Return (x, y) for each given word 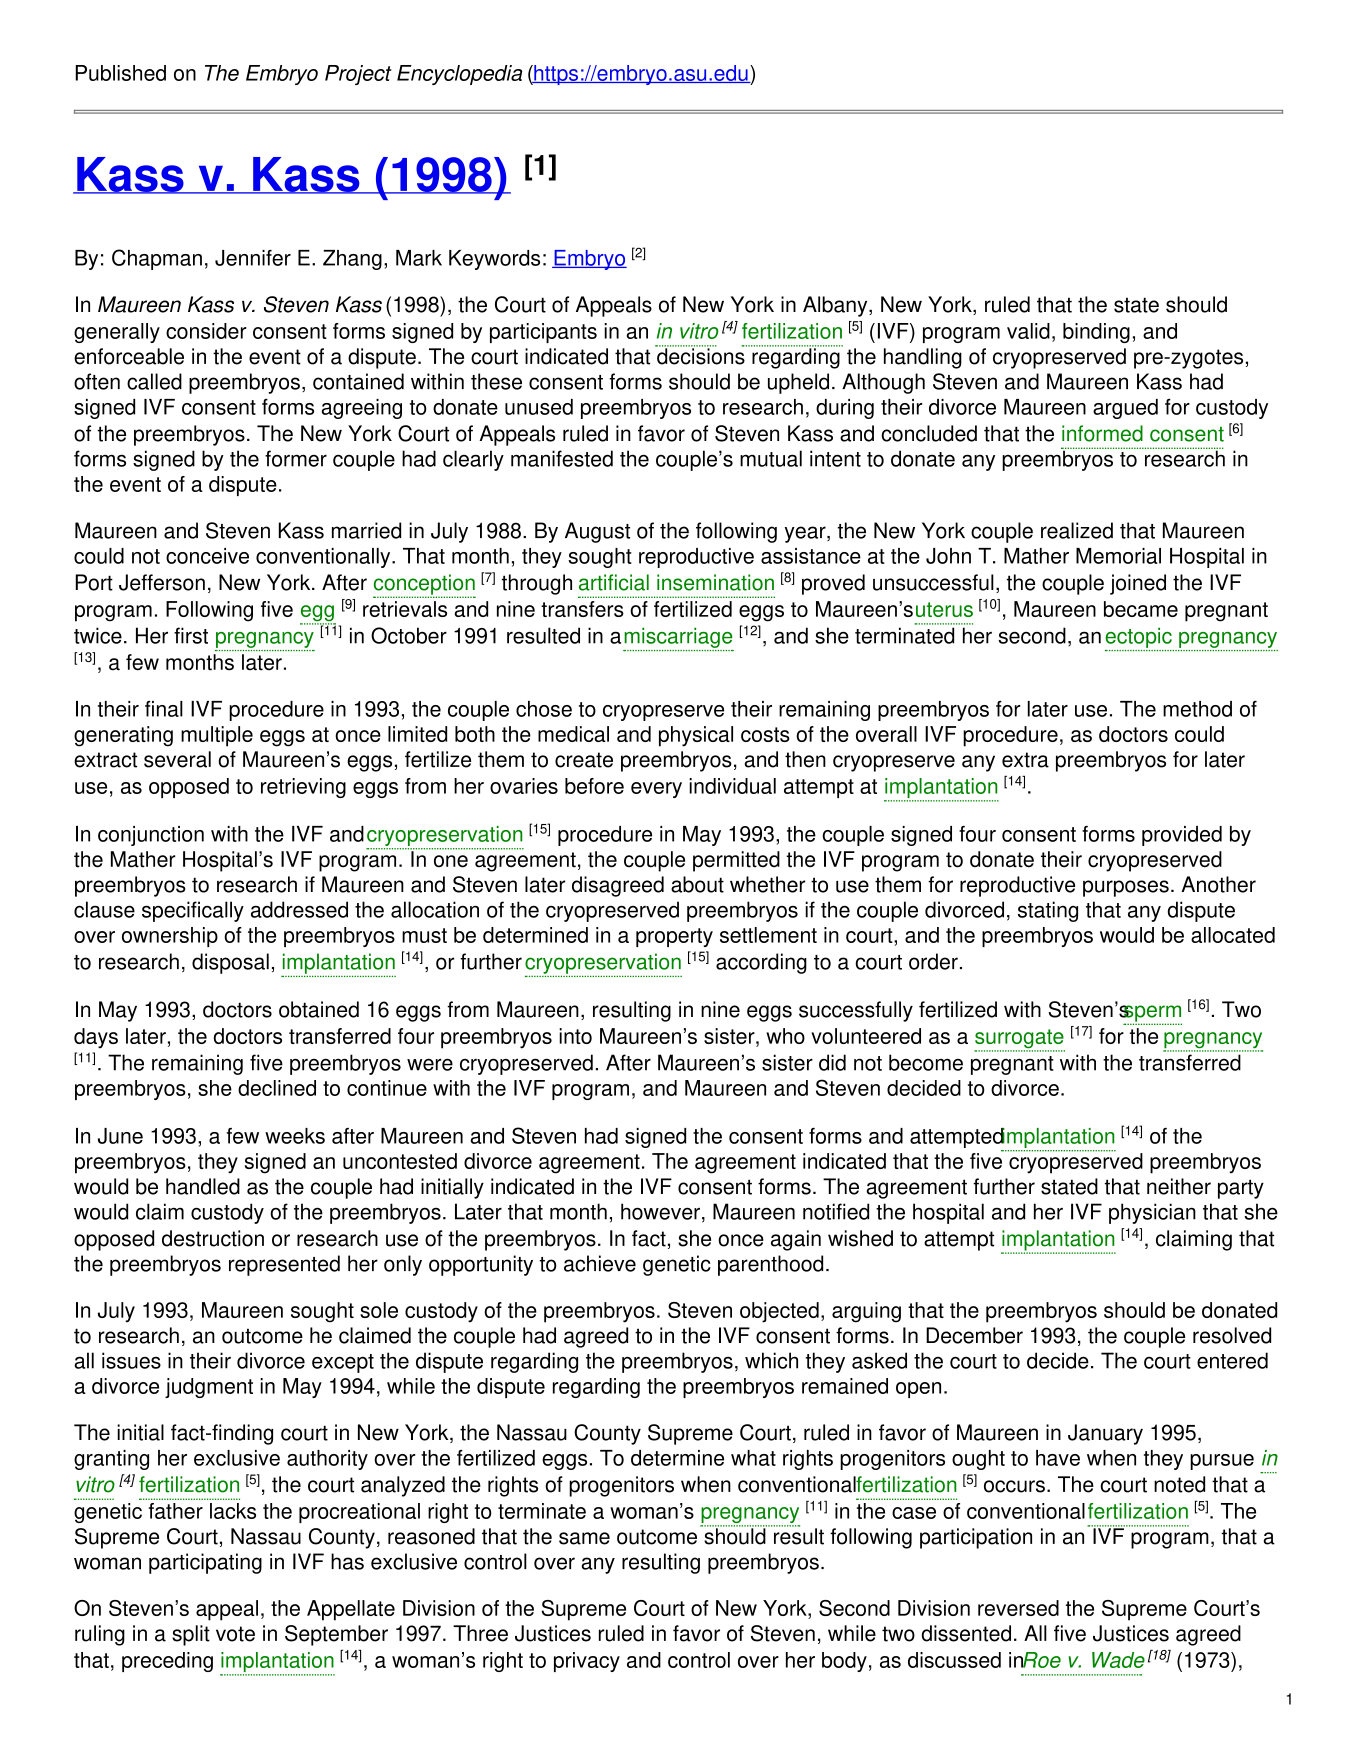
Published (120, 73)
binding (1096, 333)
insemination (715, 582)
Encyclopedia (459, 75)
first (191, 635)
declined (277, 1088)
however (660, 1211)
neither (1179, 1186)
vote (235, 1634)
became (1141, 609)
